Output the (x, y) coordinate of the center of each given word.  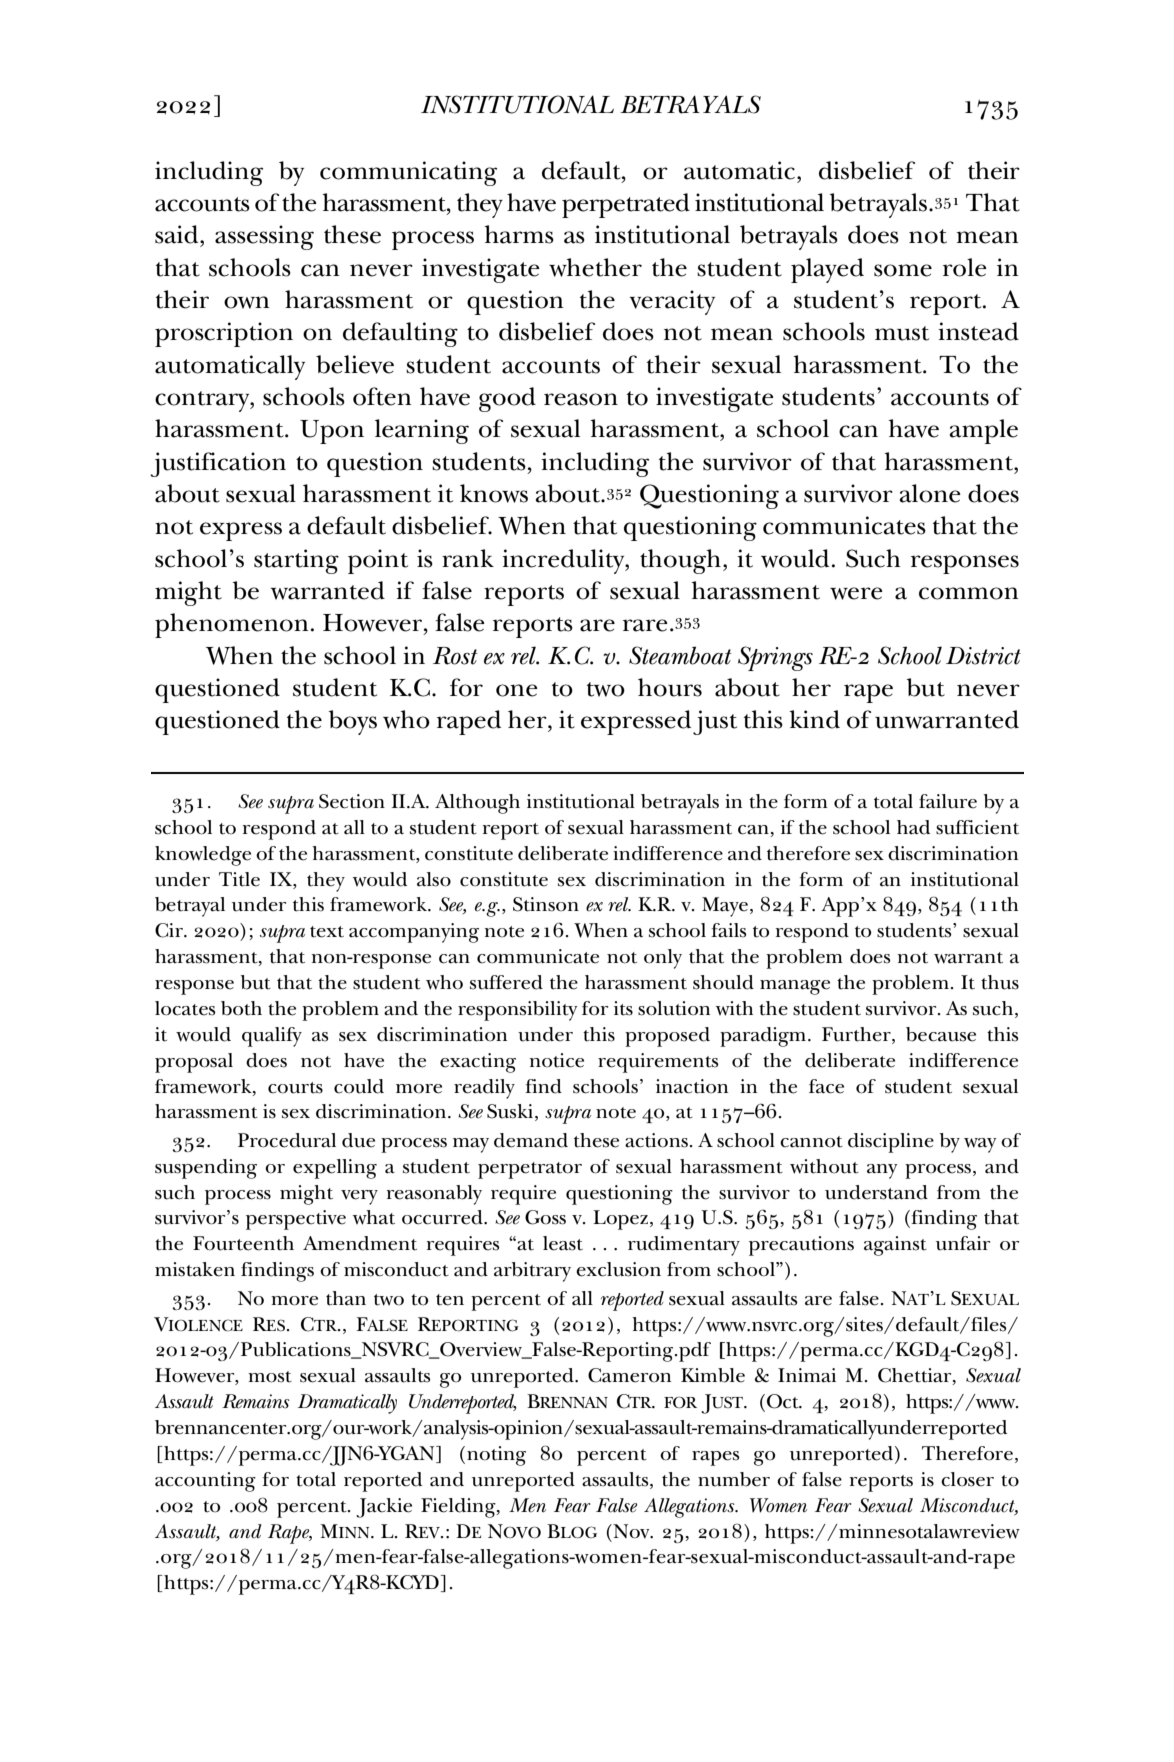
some (903, 270)
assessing (264, 237)
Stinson (546, 904)
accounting (205, 1482)
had (913, 827)
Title (239, 879)
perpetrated (626, 205)
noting (496, 1456)
